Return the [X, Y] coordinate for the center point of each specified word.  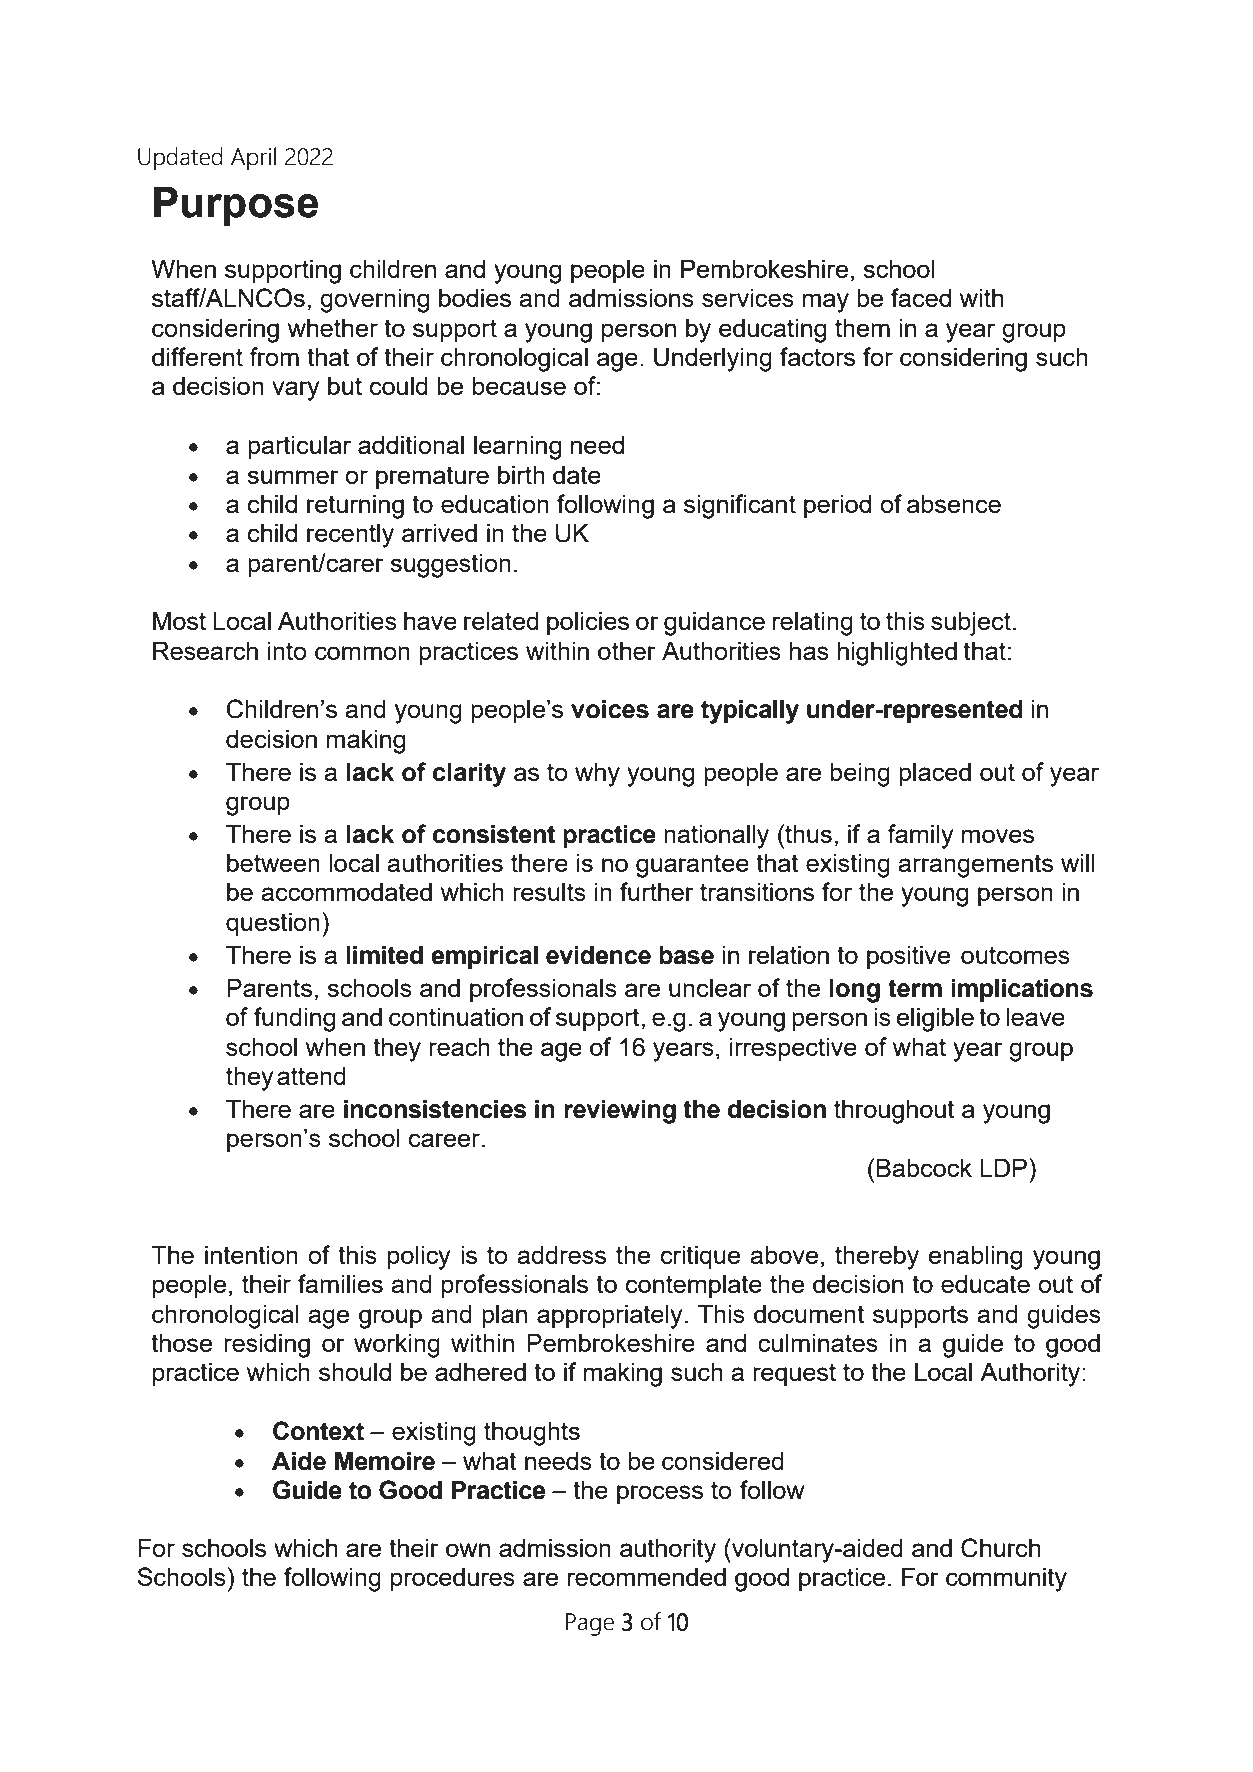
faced [921, 297]
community [1006, 1580]
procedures [453, 1579]
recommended [647, 1577]
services [748, 298]
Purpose [236, 206]
